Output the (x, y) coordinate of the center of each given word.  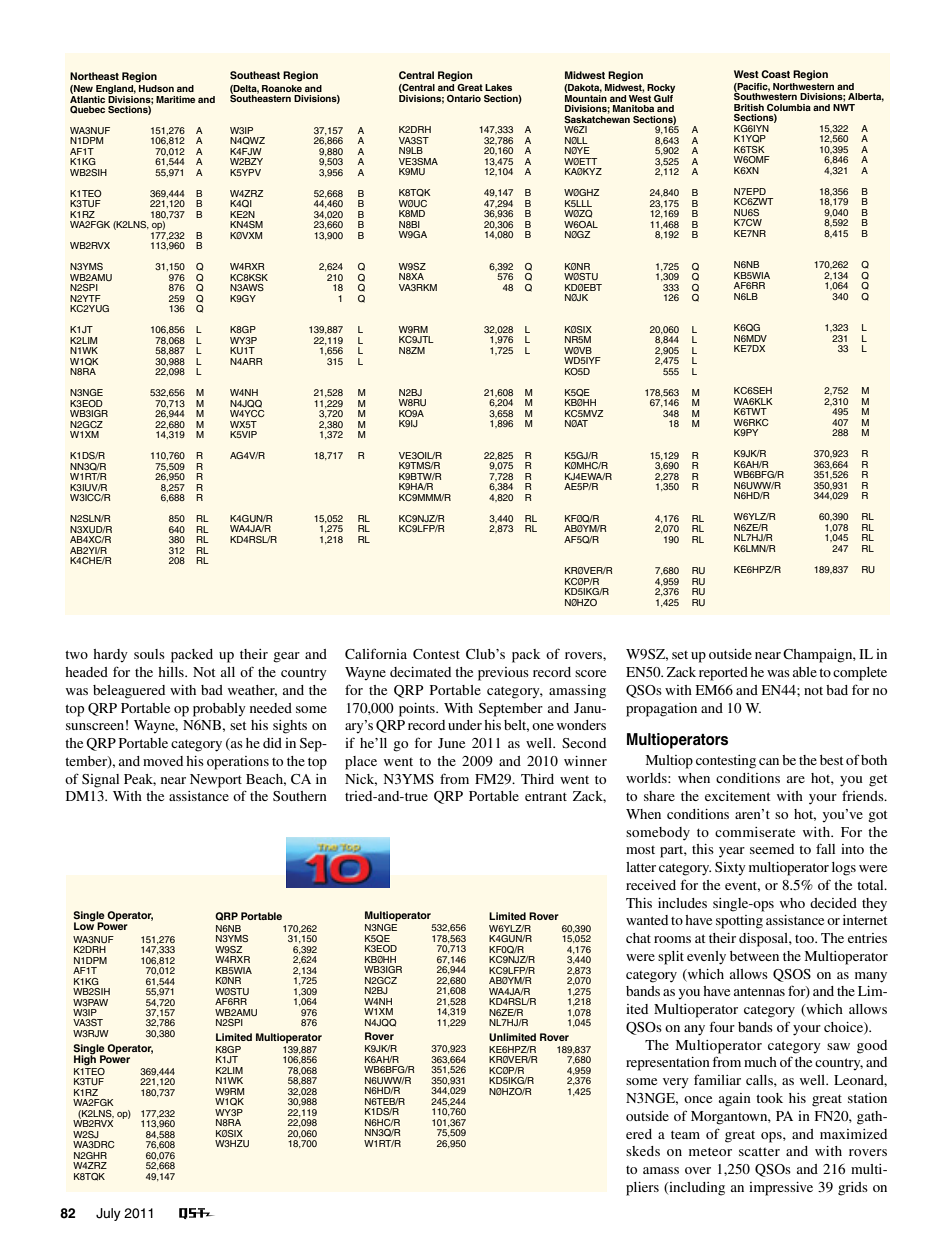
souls (149, 654)
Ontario (464, 98)
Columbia (789, 107)
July (108, 1214)
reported (723, 674)
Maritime (175, 99)
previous (503, 674)
